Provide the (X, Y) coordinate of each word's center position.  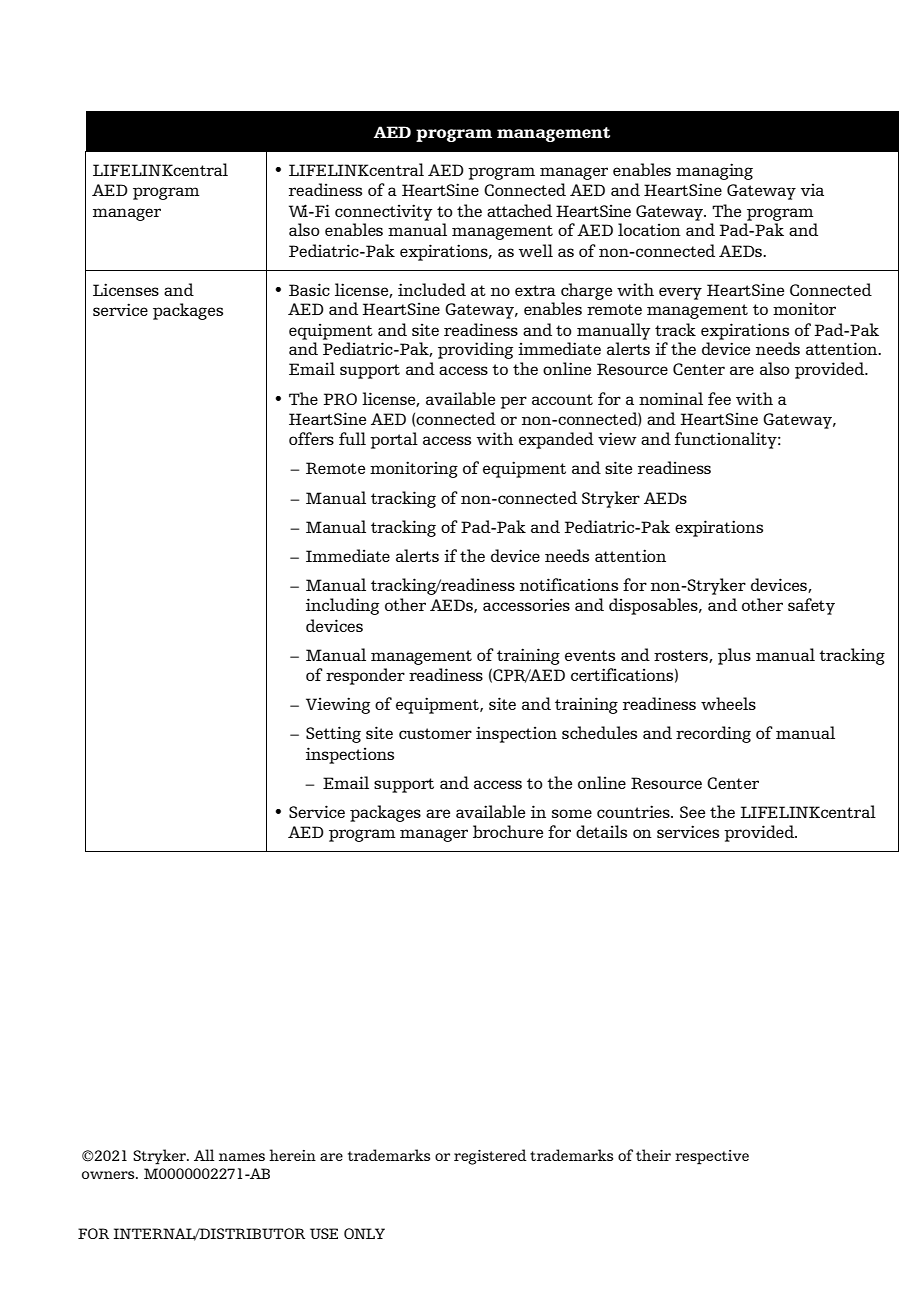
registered (490, 1157)
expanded (556, 440)
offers (311, 438)
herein (292, 1155)
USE (324, 1233)
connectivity (383, 212)
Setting (333, 734)
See (692, 812)
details (601, 831)
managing (714, 171)
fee (719, 398)
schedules (599, 732)
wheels (728, 703)
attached (519, 210)
